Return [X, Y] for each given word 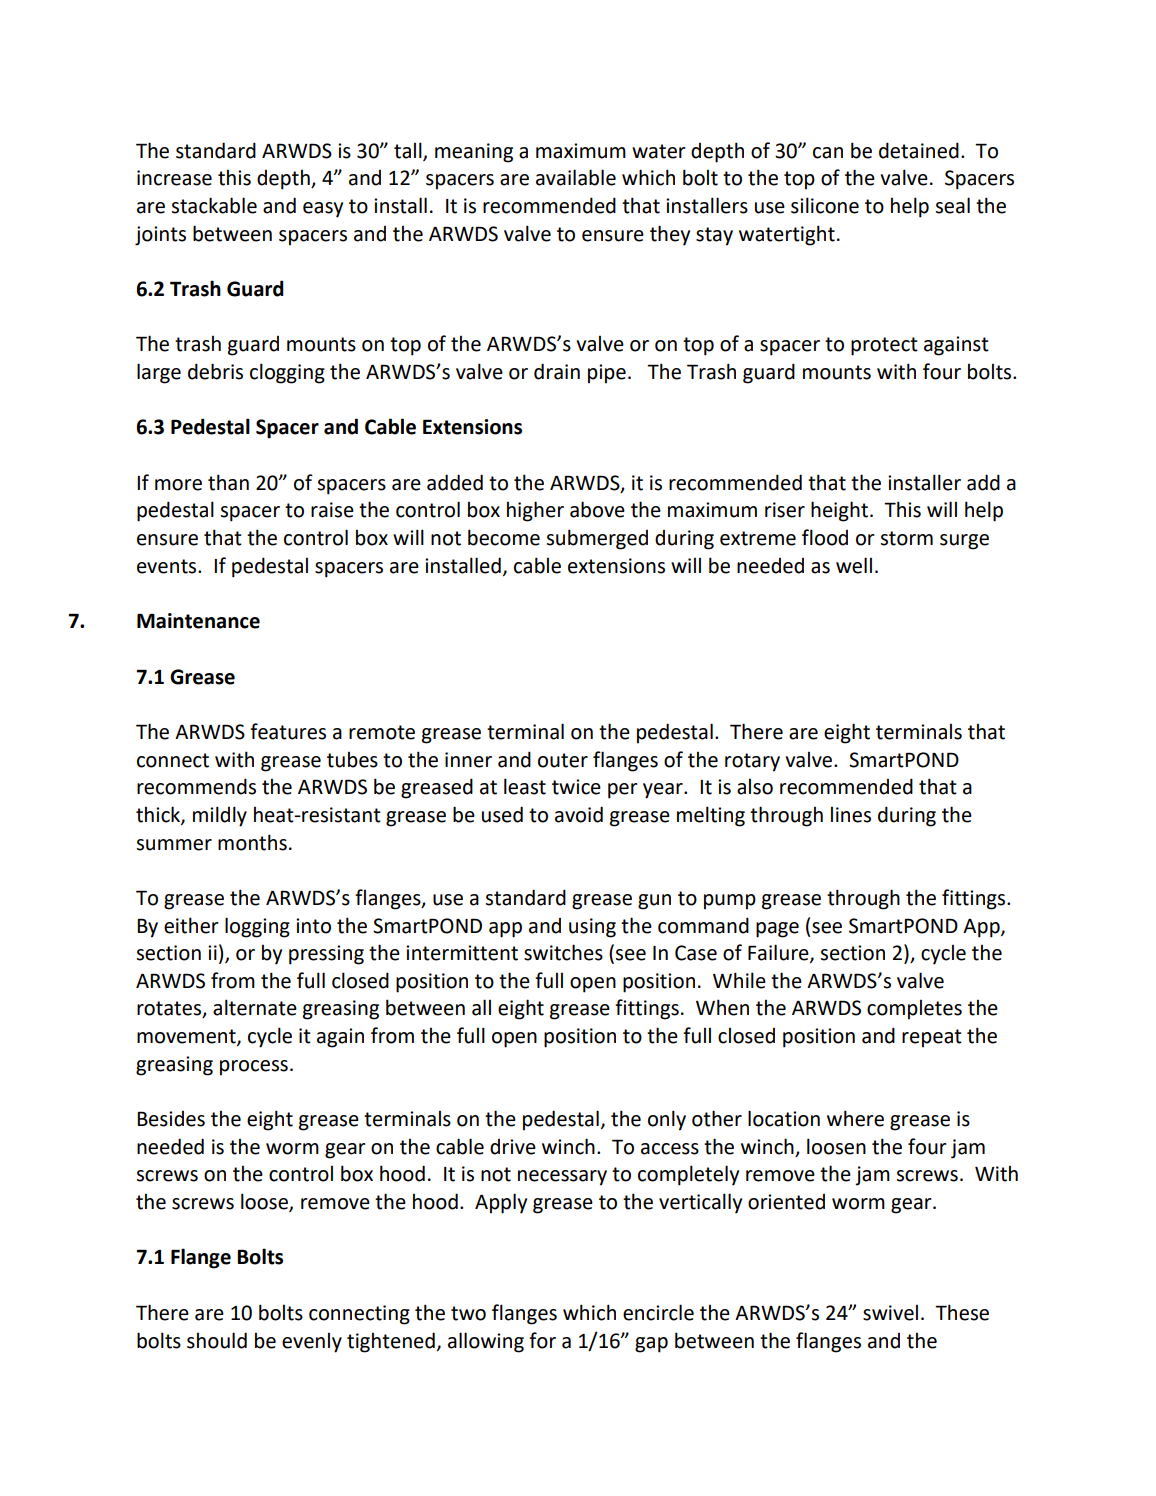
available [576, 177]
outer [563, 760]
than [228, 482]
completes [914, 1010]
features [288, 731]
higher [535, 511]
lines [851, 815]
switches [563, 952]
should [217, 1340]
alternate [255, 1007]
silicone [825, 205]
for [542, 1340]
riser [785, 510]
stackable [214, 205]
